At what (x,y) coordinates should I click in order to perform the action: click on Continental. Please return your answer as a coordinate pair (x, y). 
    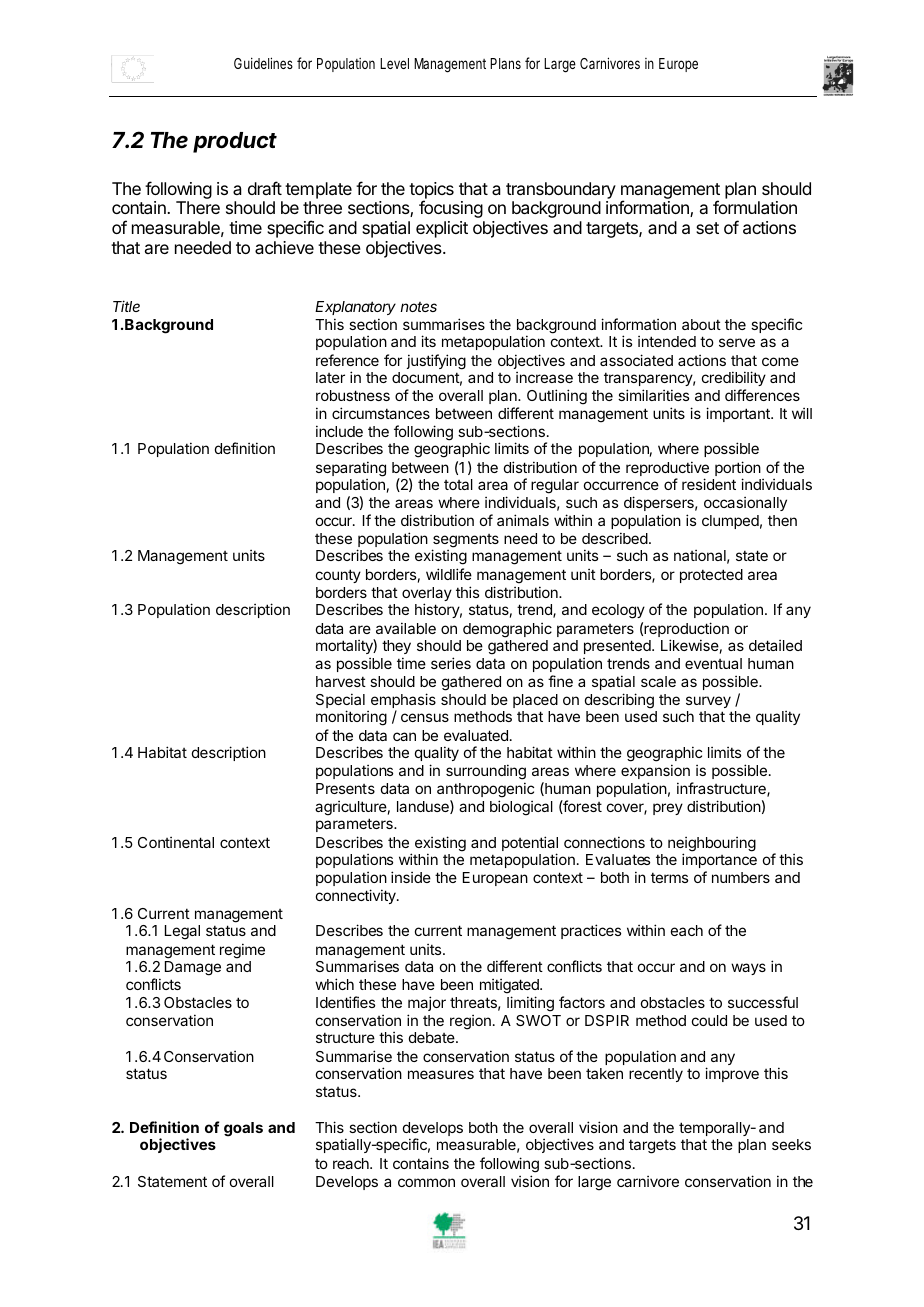
    Looking at the image, I should click on (176, 842).
